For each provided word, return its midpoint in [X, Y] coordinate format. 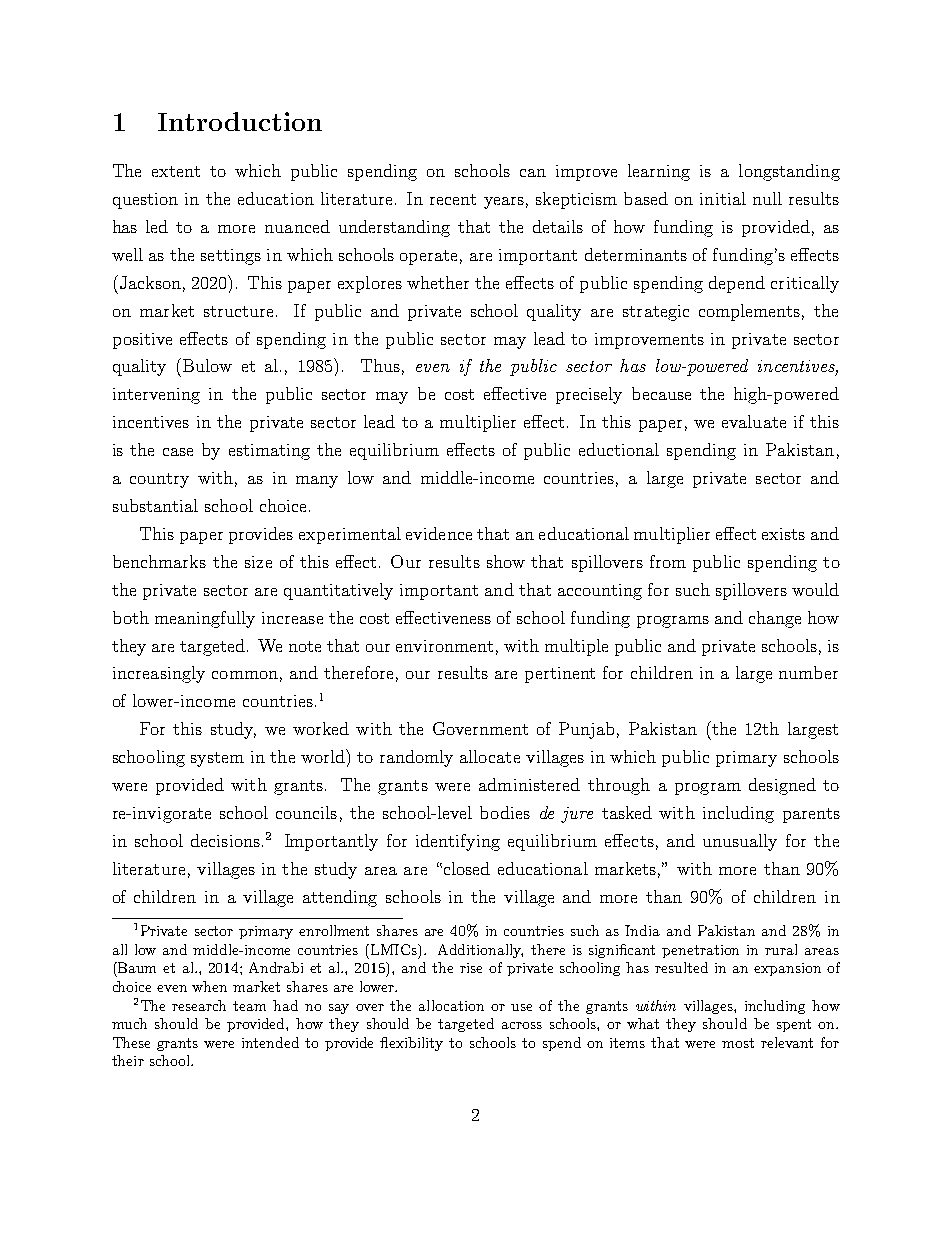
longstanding [789, 172]
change [775, 619]
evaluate [754, 421]
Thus [380, 365]
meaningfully [205, 619]
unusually [740, 842]
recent [453, 199]
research [199, 1005]
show [506, 561]
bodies [505, 812]
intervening [156, 396]
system [217, 759]
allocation [451, 1005]
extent [176, 171]
